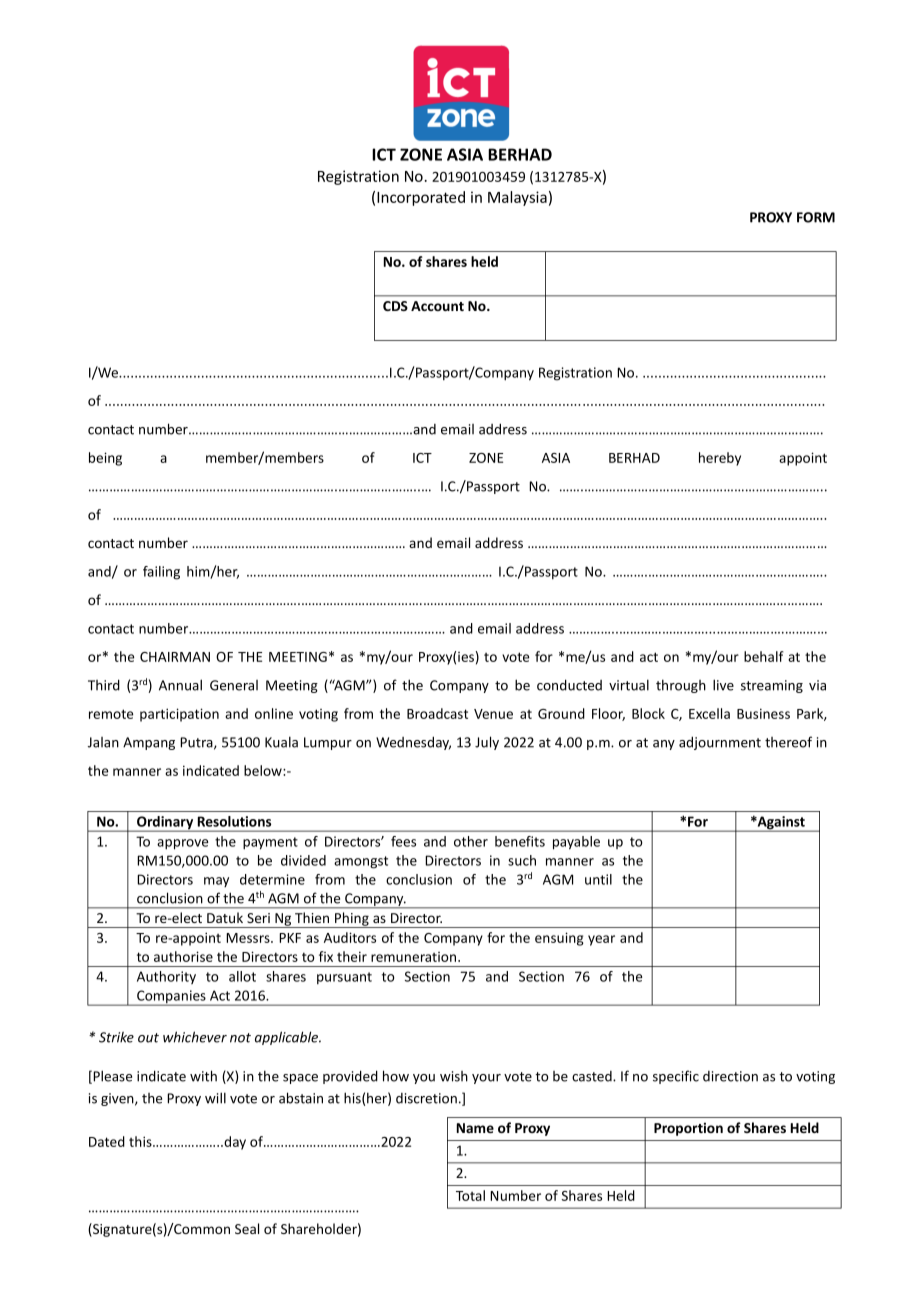  I want to click on participation, so click(179, 715).
